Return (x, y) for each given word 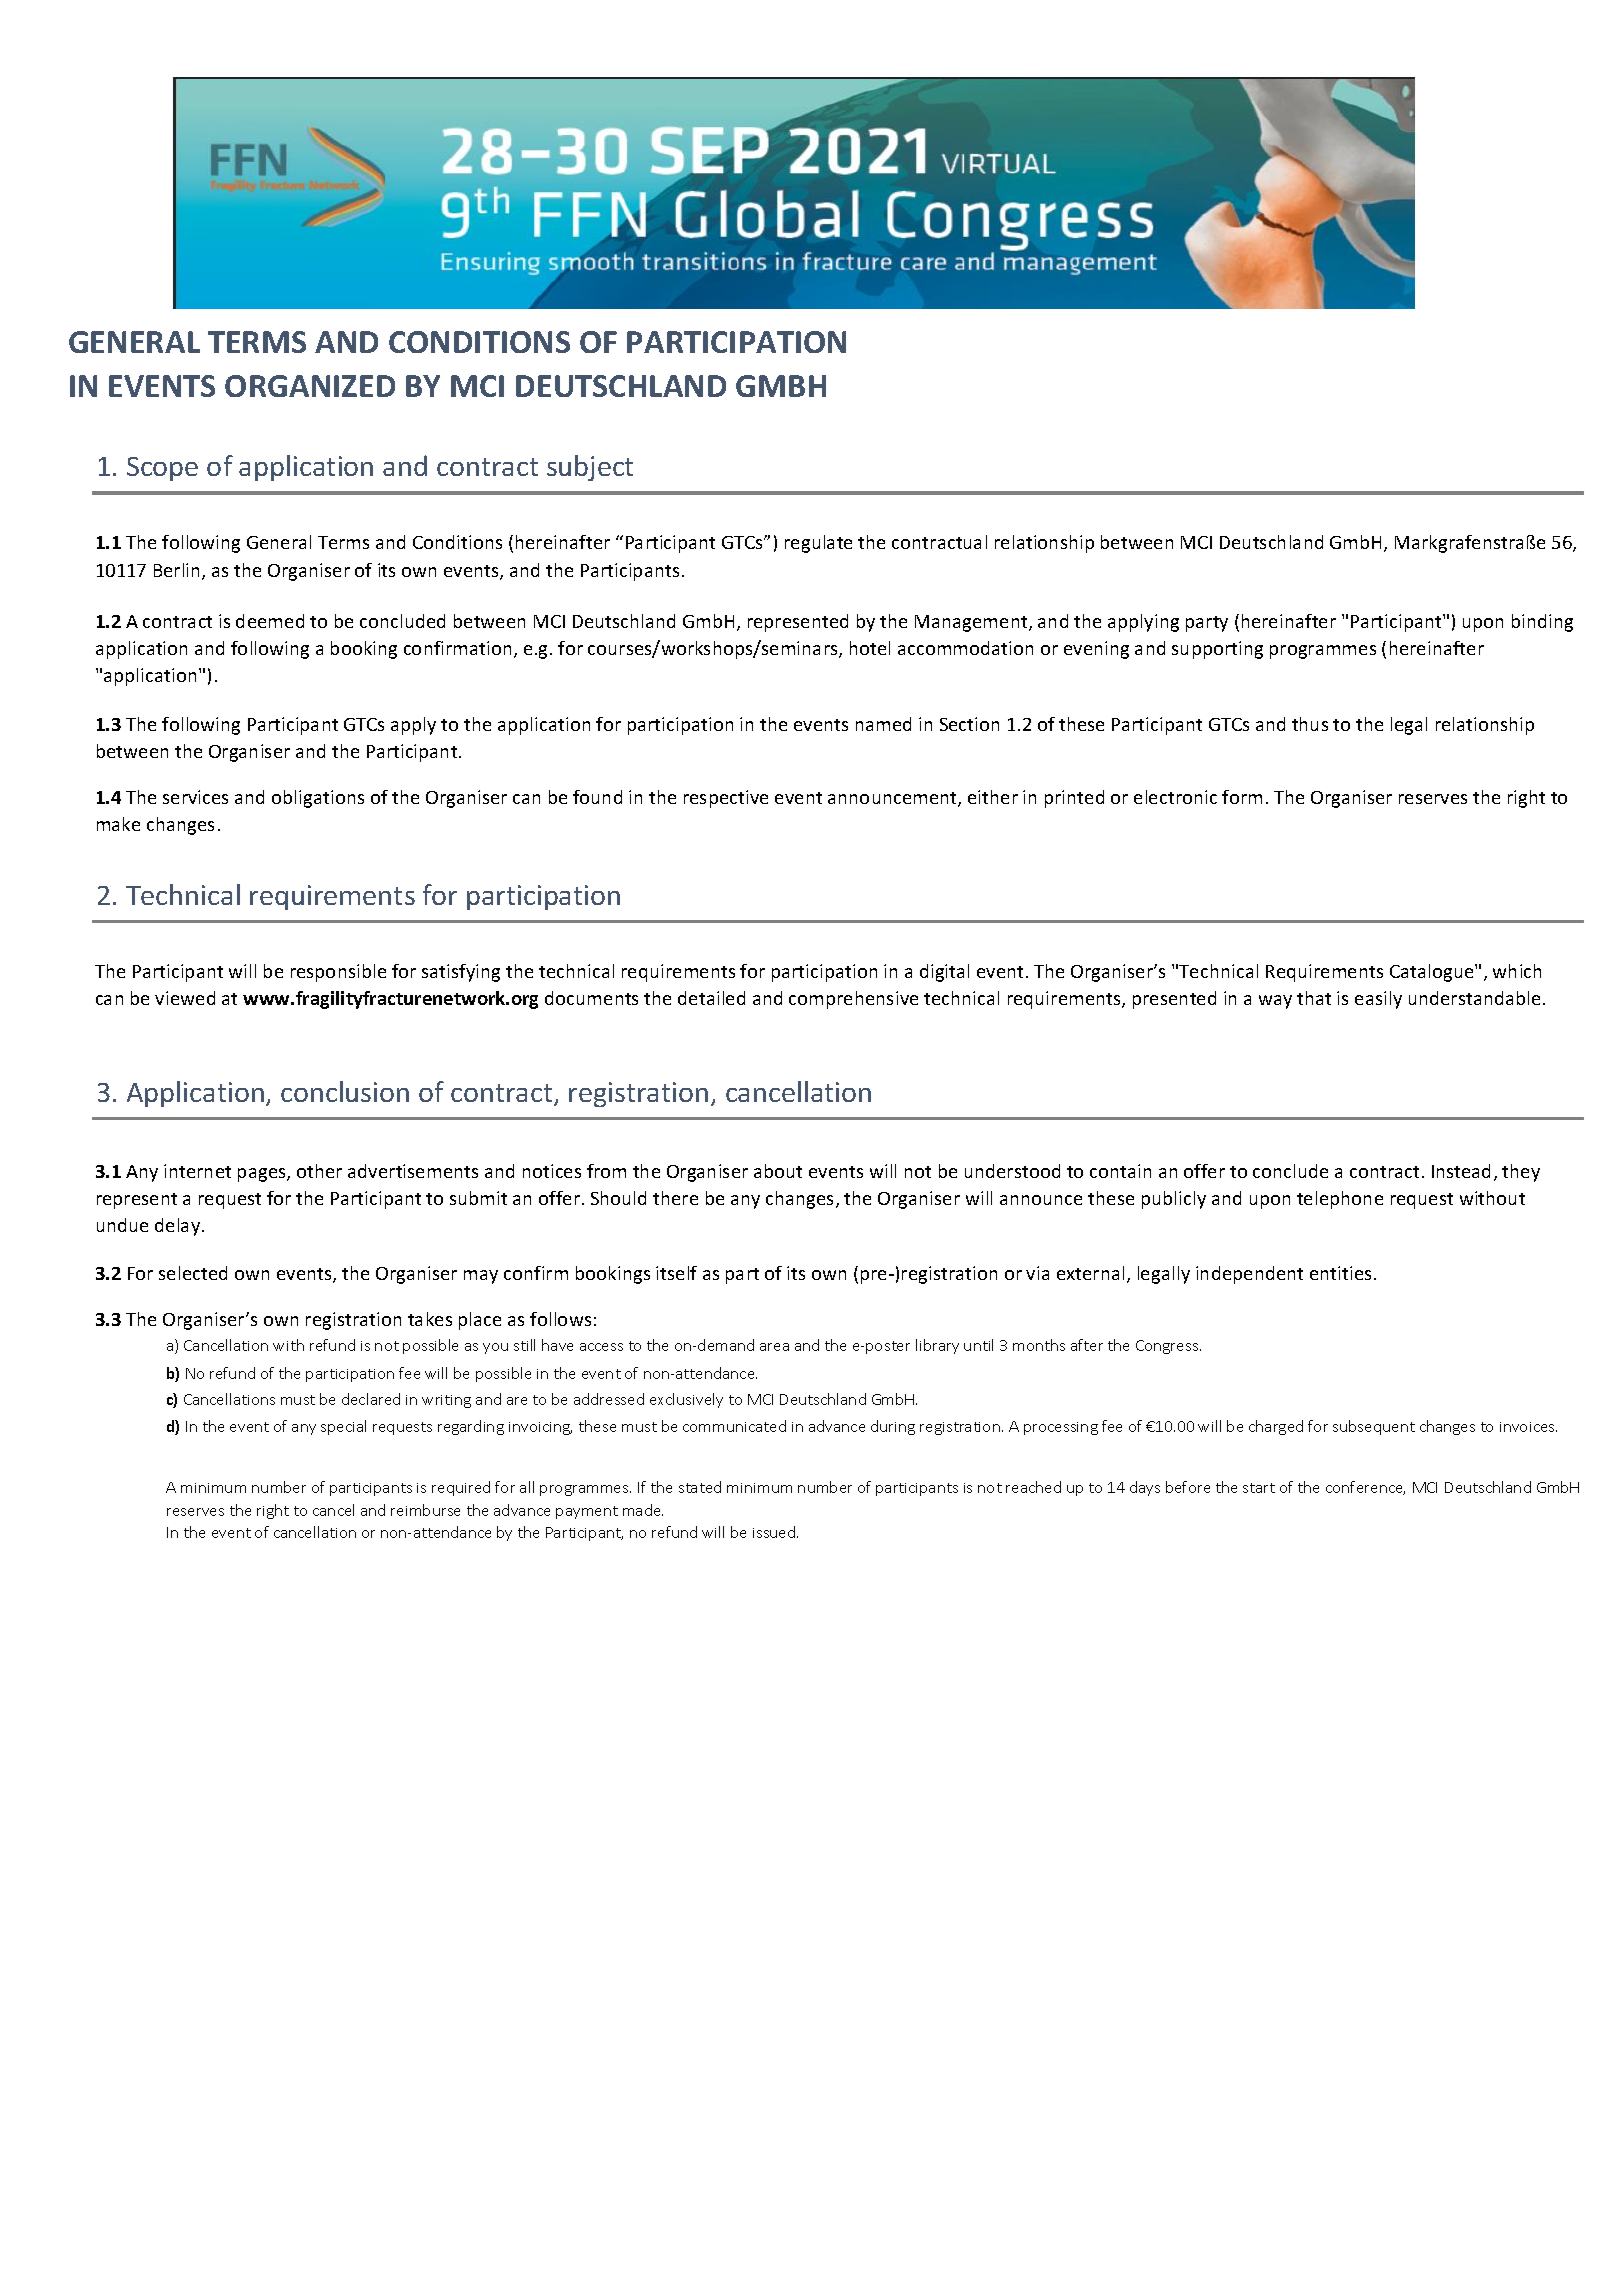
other (319, 1171)
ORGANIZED (310, 386)
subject (590, 468)
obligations (318, 799)
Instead (1461, 1171)
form (1242, 797)
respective (726, 799)
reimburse (425, 1510)
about (778, 1171)
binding (1542, 623)
